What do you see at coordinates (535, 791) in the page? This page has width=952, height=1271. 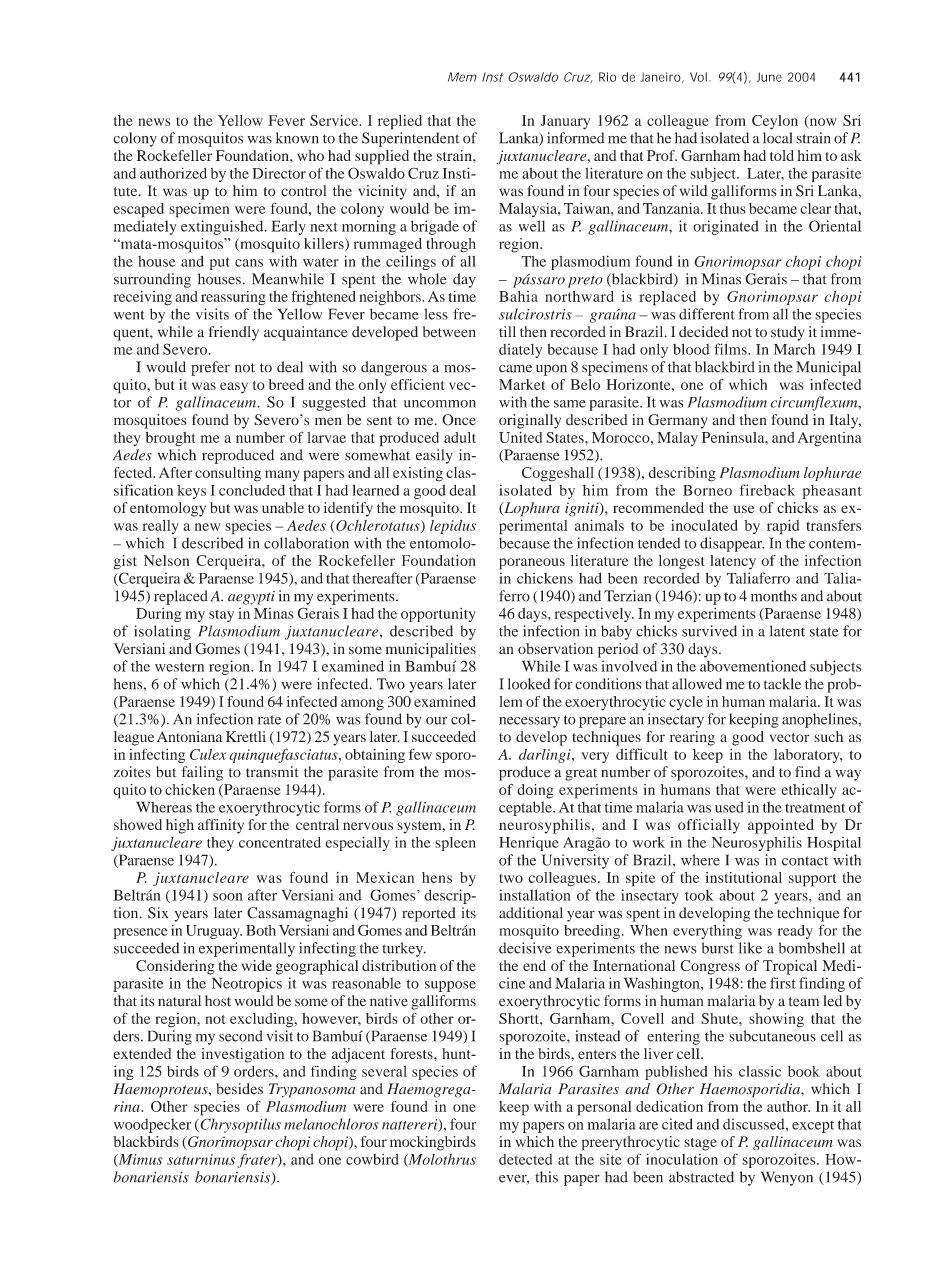 I see `doing` at bounding box center [535, 791].
